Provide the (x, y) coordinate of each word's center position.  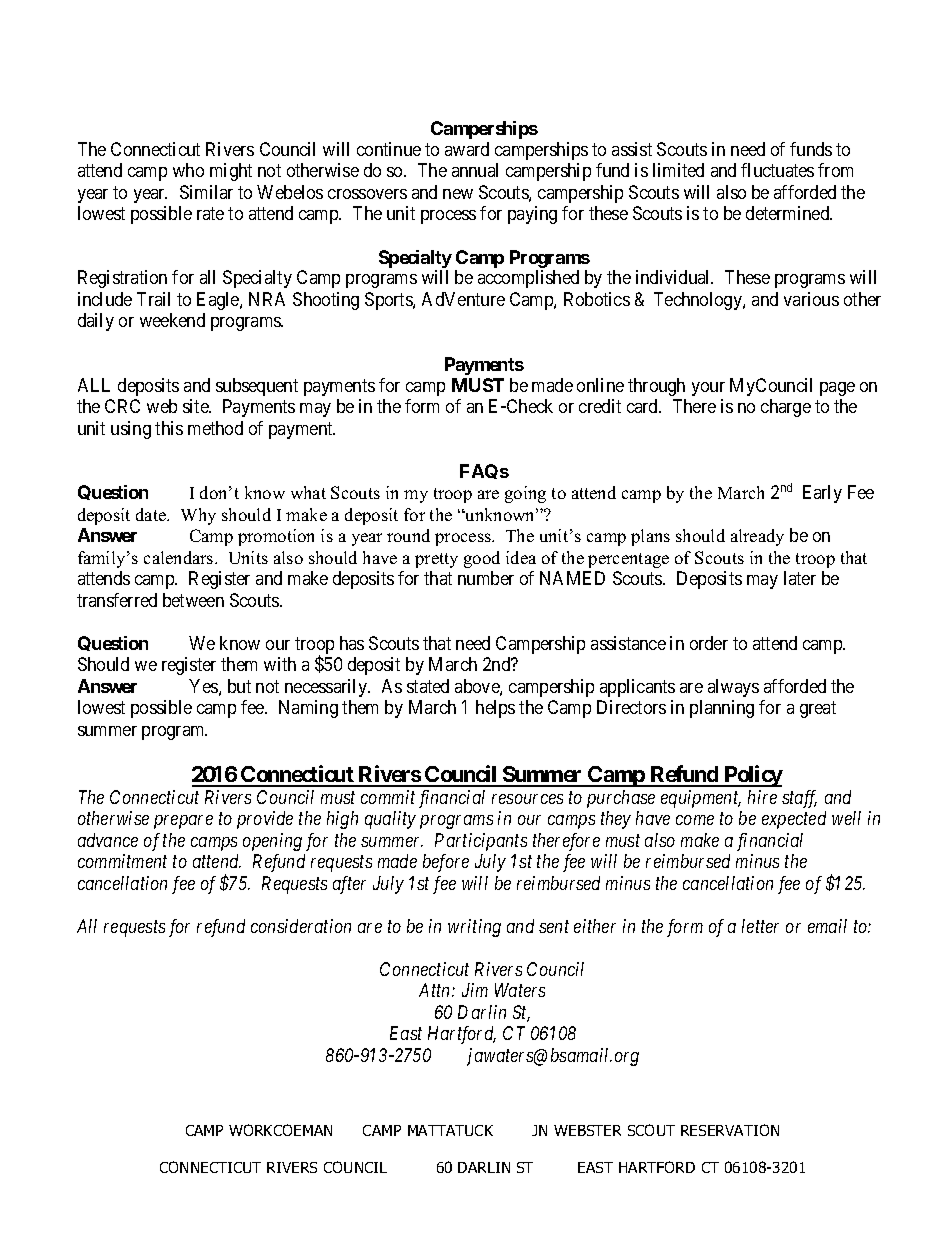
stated (428, 686)
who (188, 170)
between (193, 600)
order (709, 643)
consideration (301, 926)
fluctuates (777, 170)
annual (475, 170)
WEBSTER (587, 1130)
